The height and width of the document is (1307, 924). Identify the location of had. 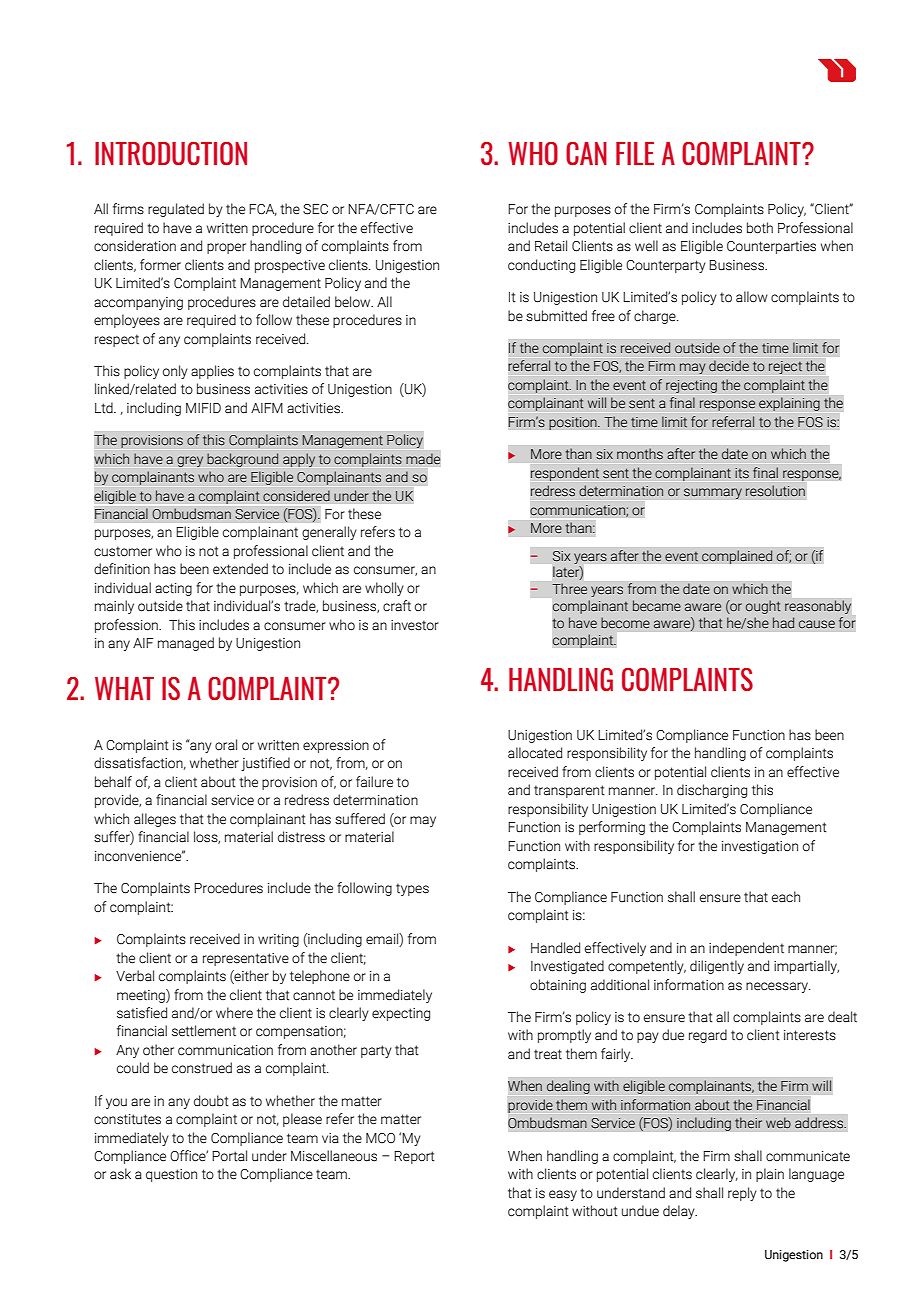
(783, 622).
